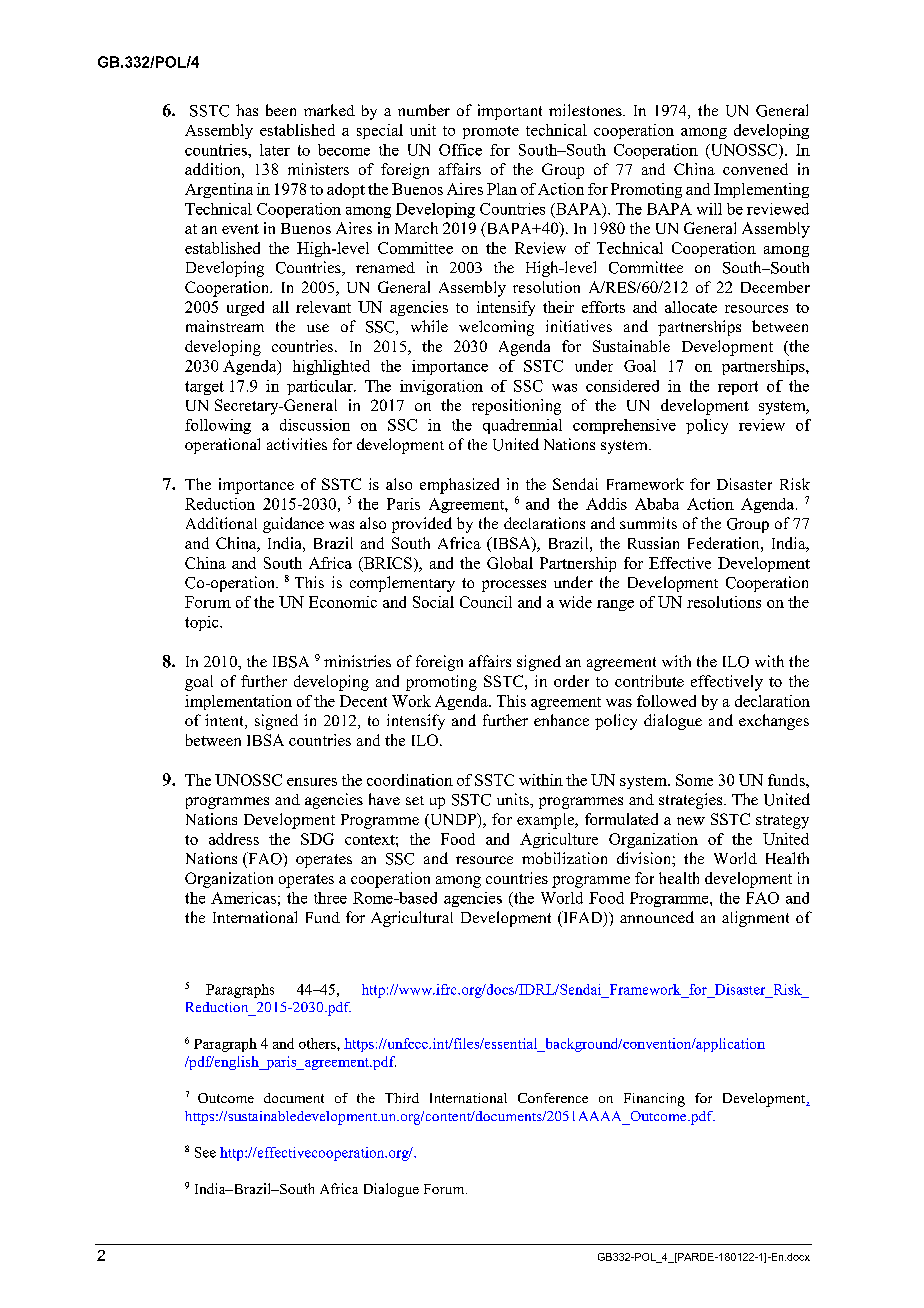  I want to click on See, so click(205, 1152).
